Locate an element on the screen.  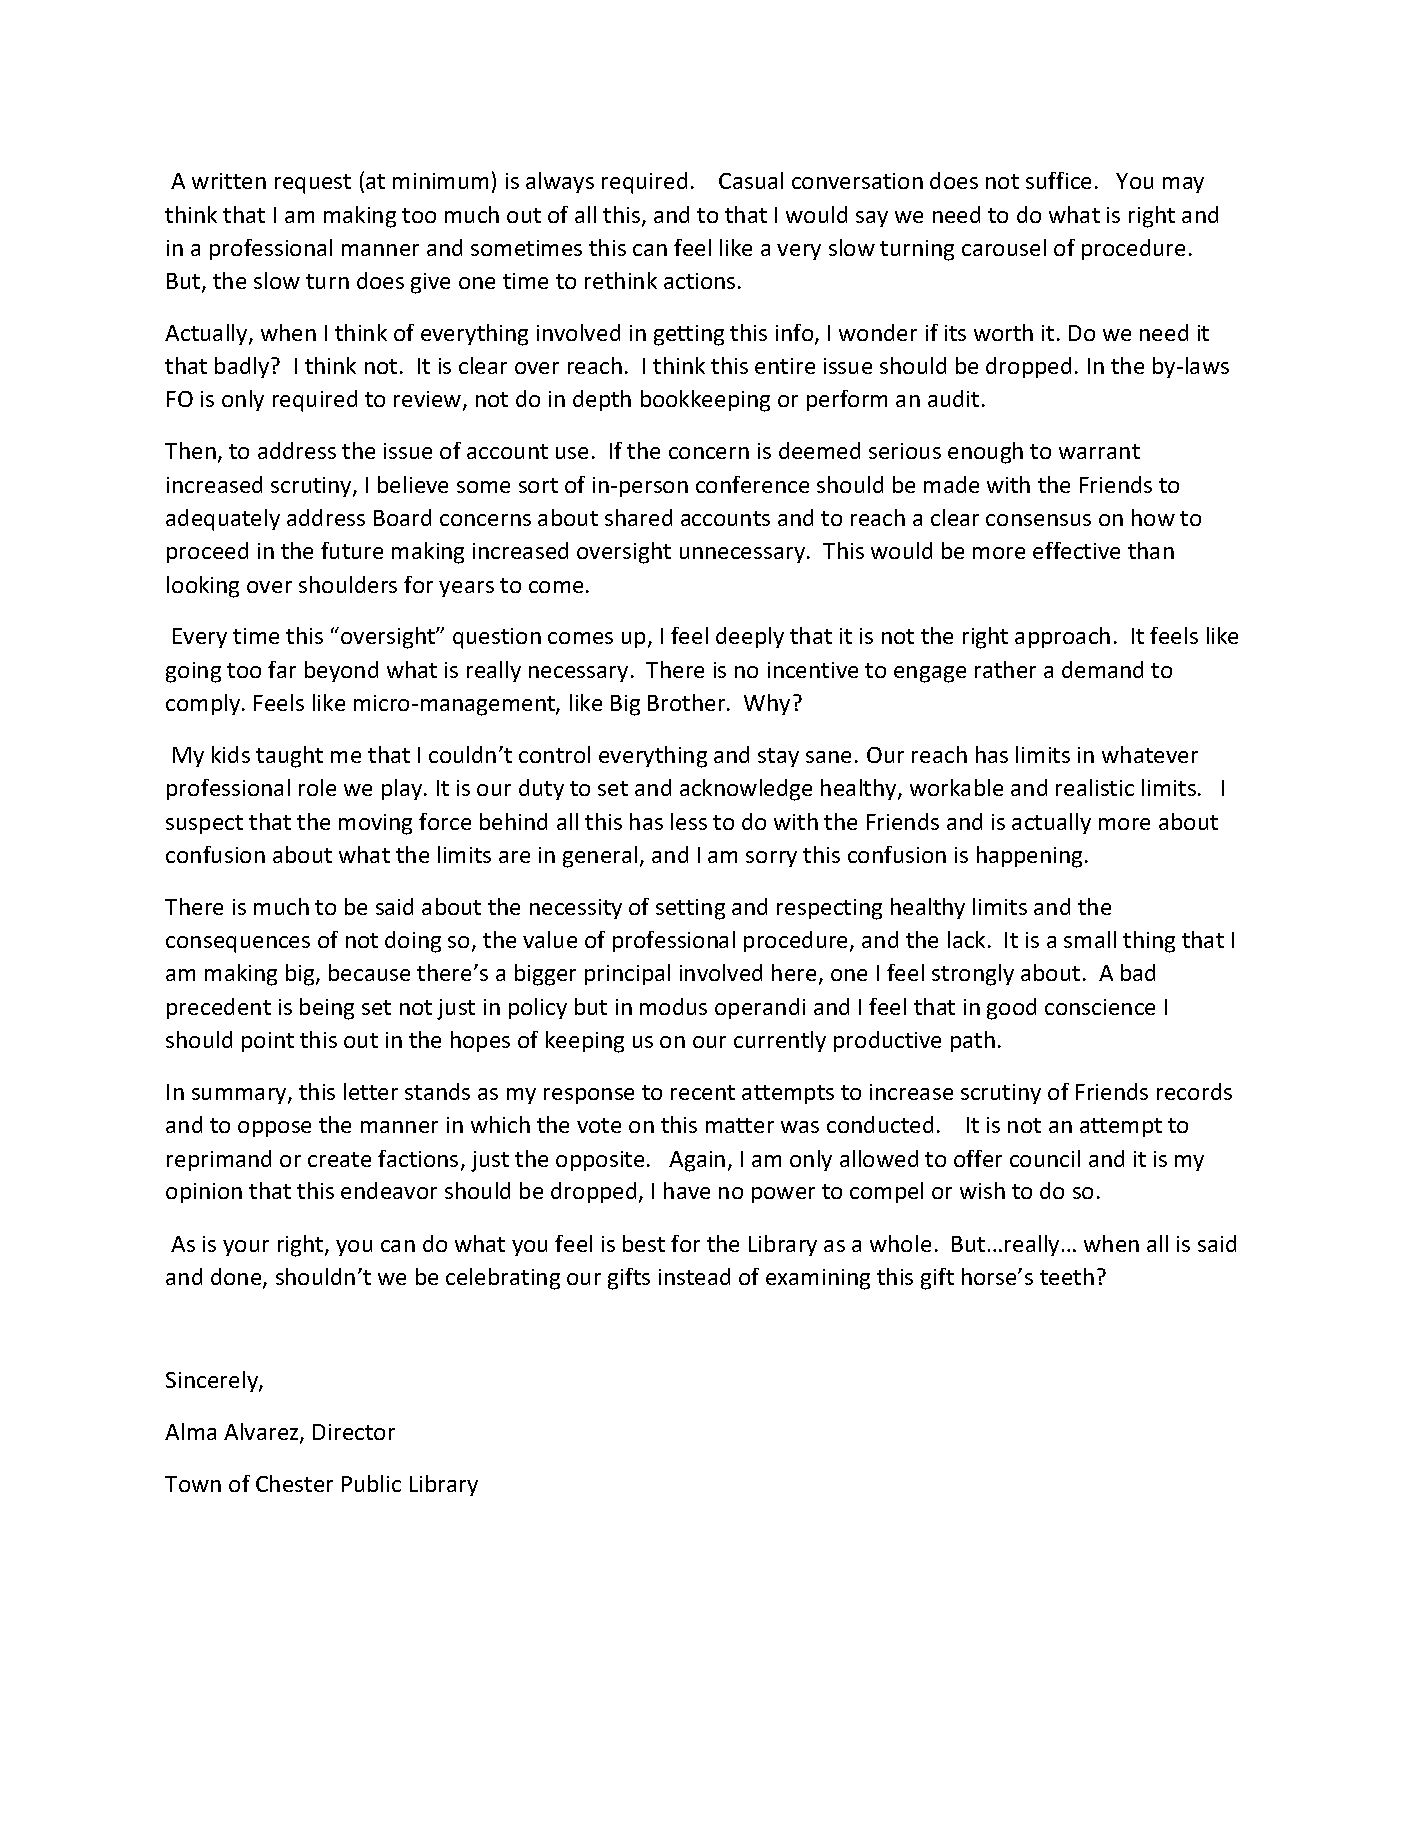
deeply is located at coordinates (750, 637).
